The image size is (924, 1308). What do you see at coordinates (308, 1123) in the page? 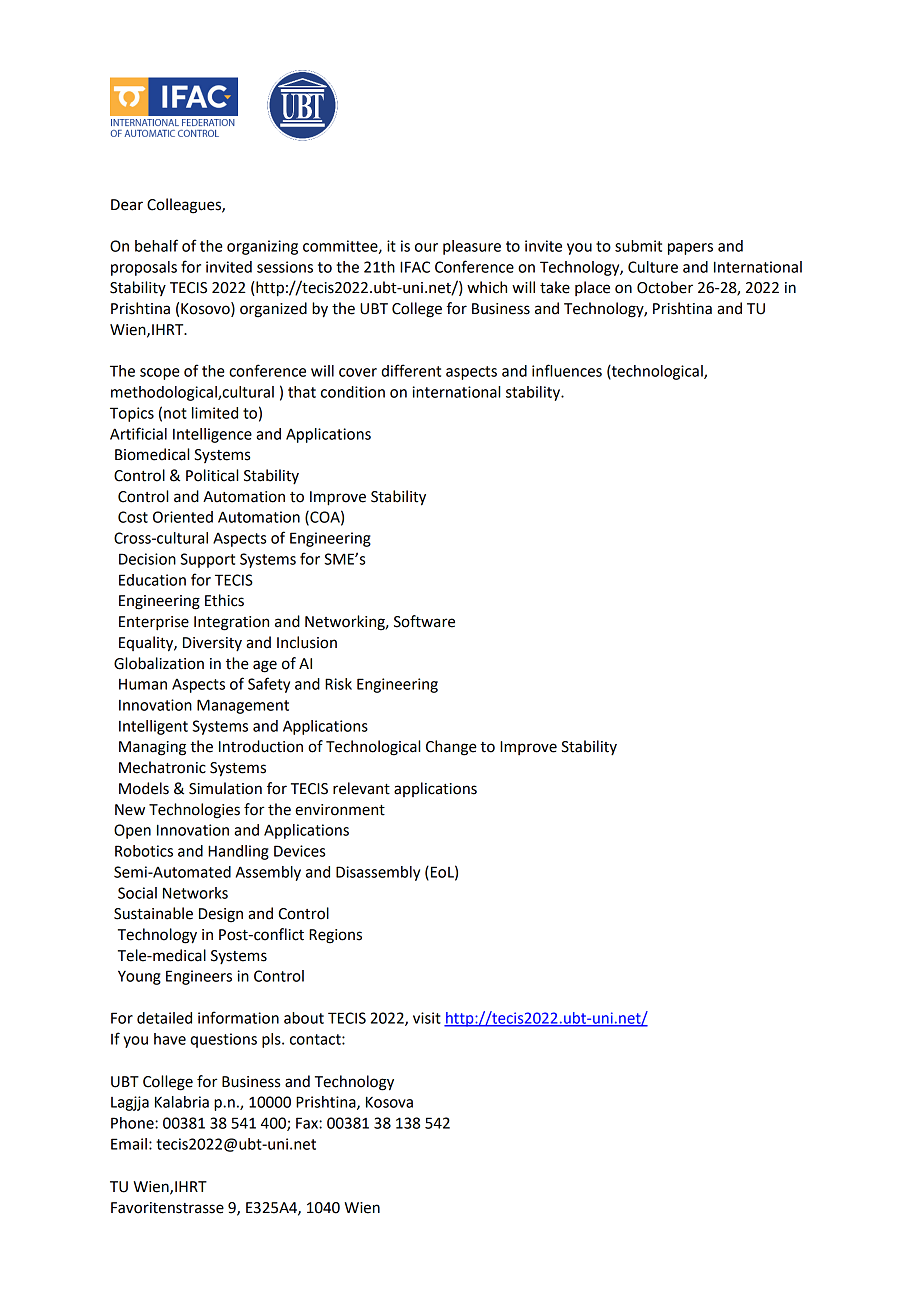
I see `Fax` at bounding box center [308, 1123].
